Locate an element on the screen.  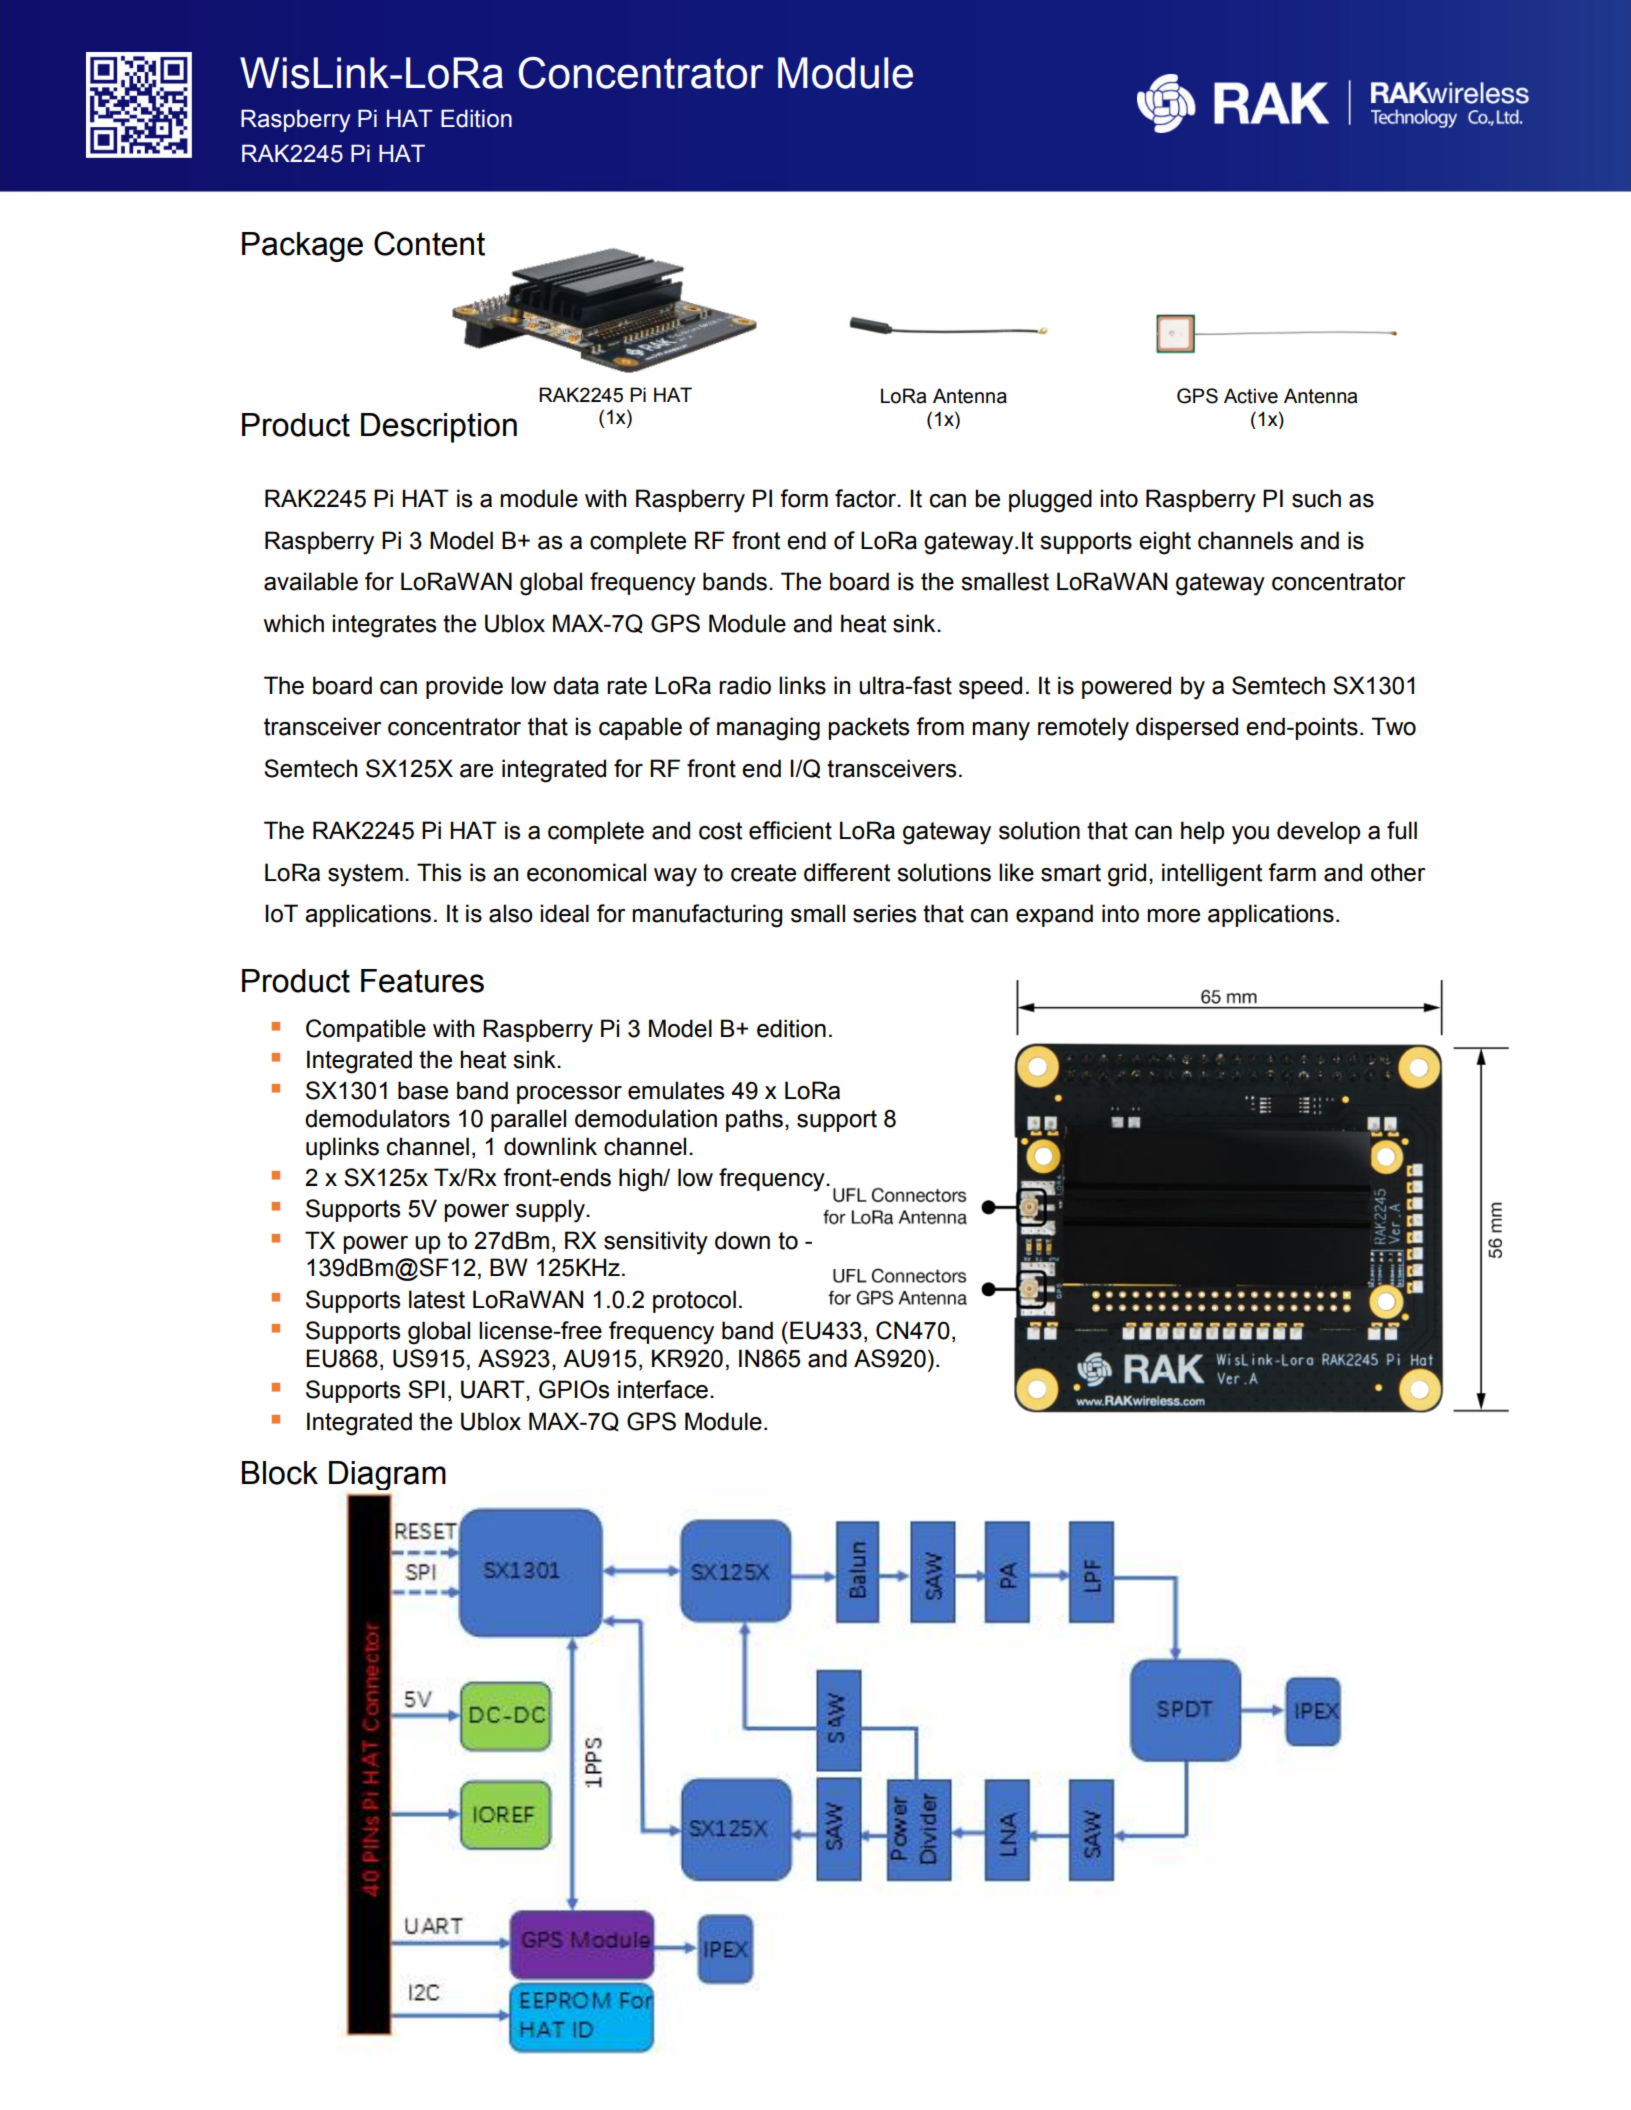
This is located at coordinates (439, 872).
